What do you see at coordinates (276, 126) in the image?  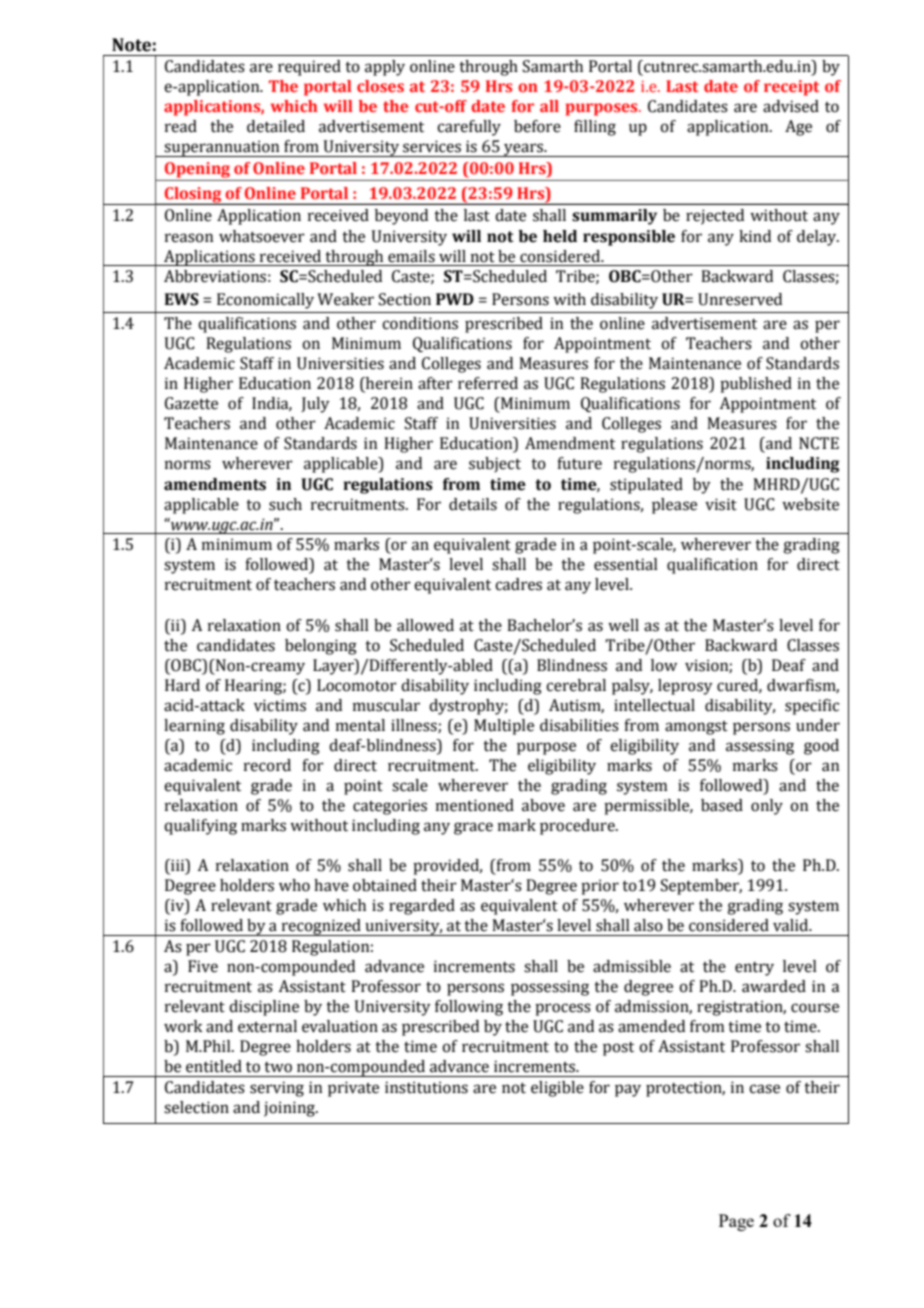 I see `detailed` at bounding box center [276, 126].
